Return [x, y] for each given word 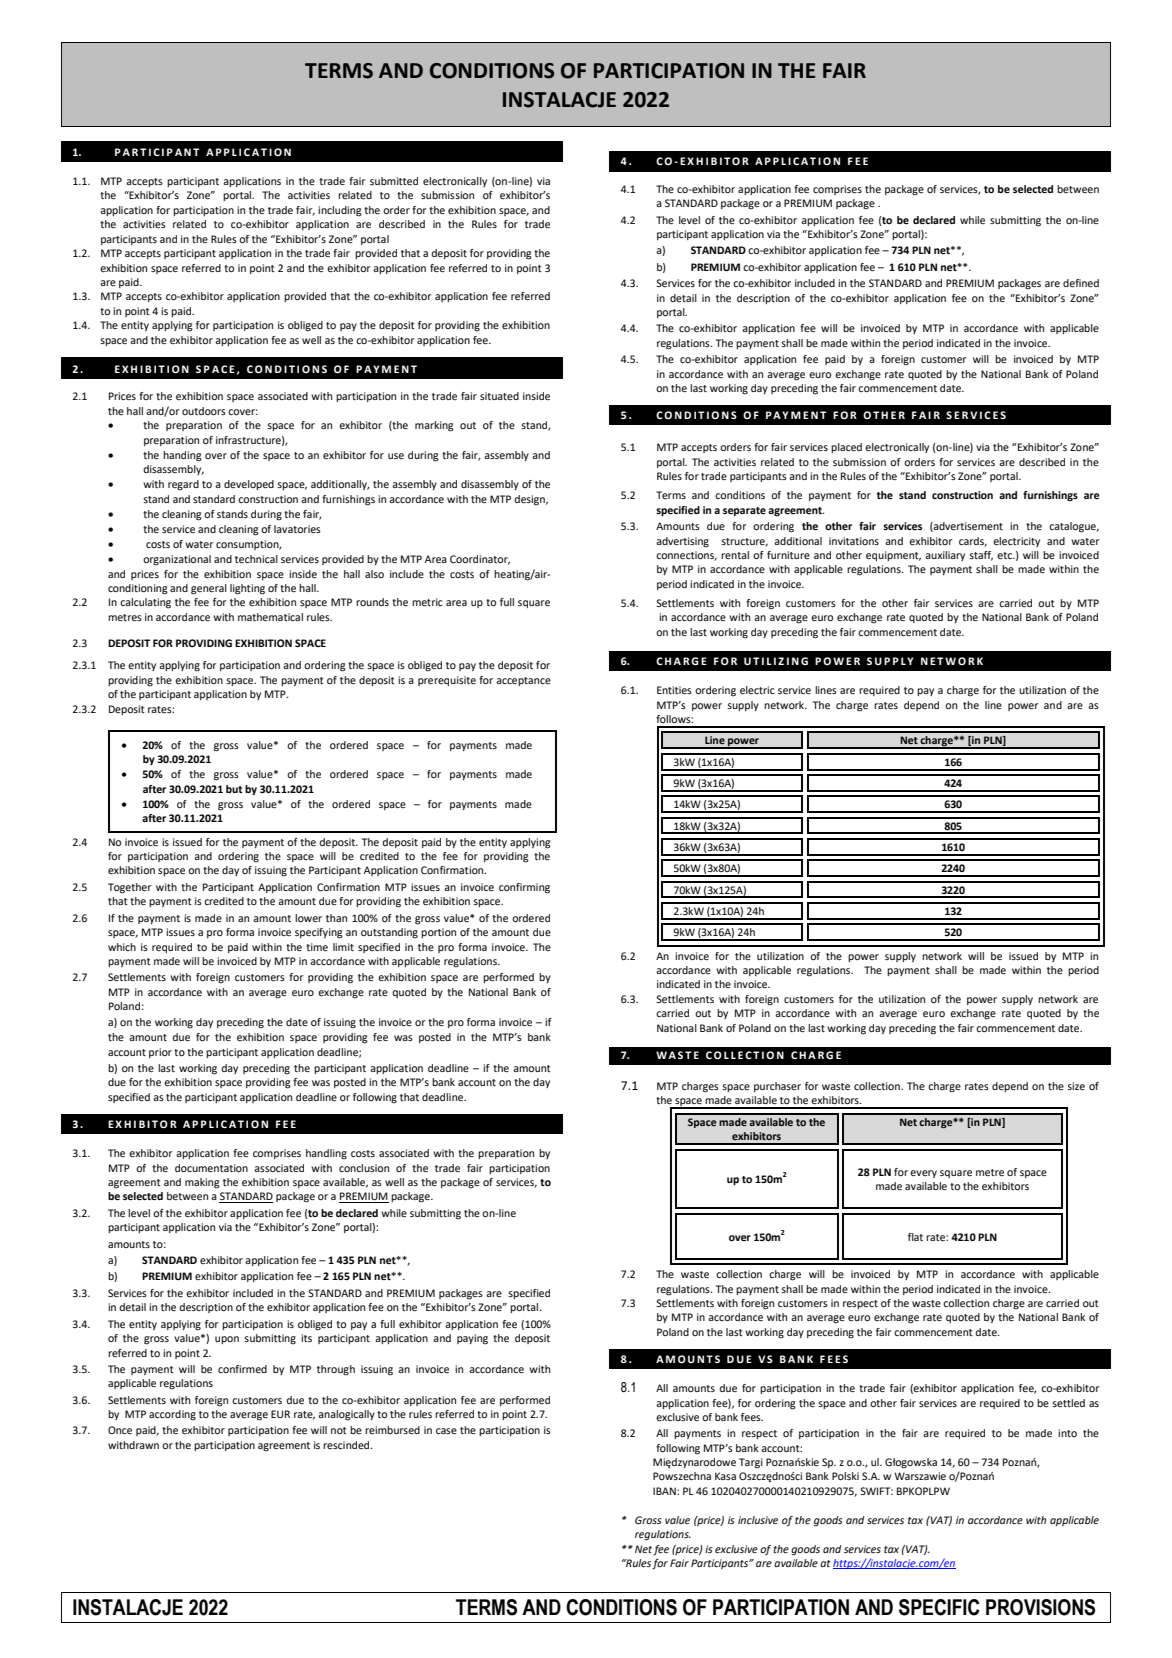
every [923, 1174]
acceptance [523, 681]
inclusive [758, 1520]
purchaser [777, 1087]
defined [1081, 283]
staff [981, 556]
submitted [394, 181]
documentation [211, 1168]
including [340, 211]
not [339, 1430]
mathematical [270, 617]
